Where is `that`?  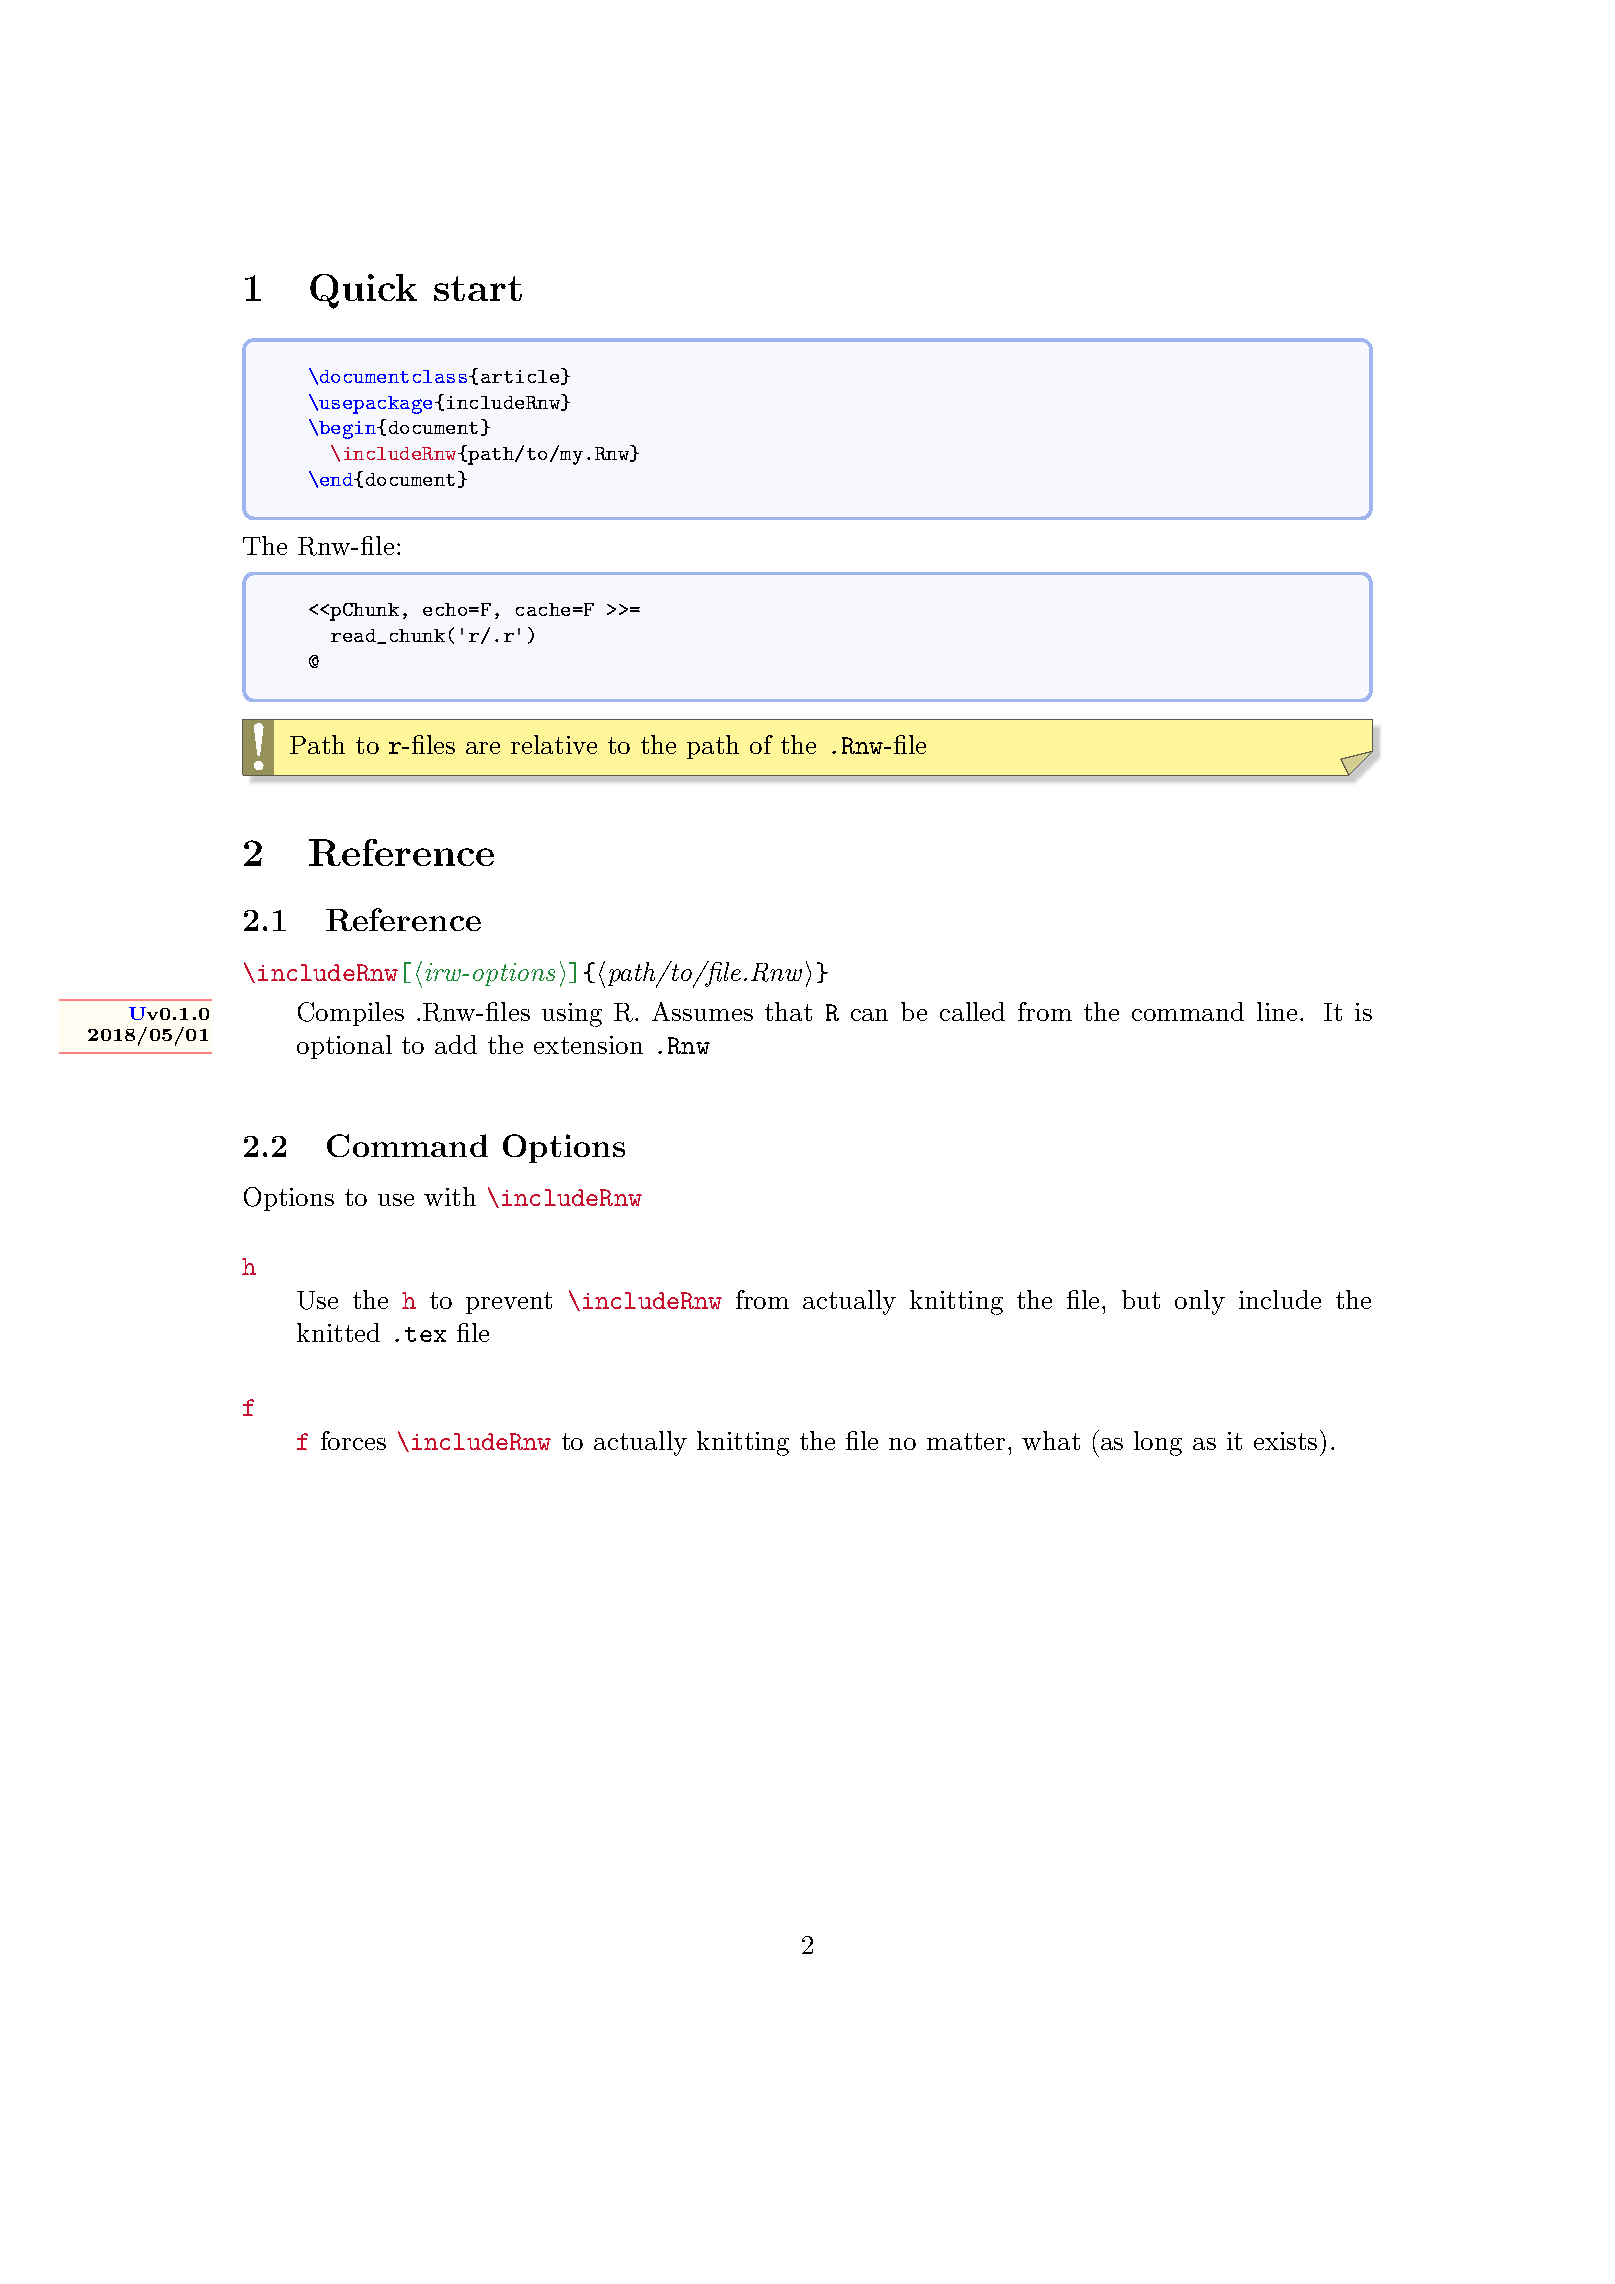
that is located at coordinates (788, 1011).
